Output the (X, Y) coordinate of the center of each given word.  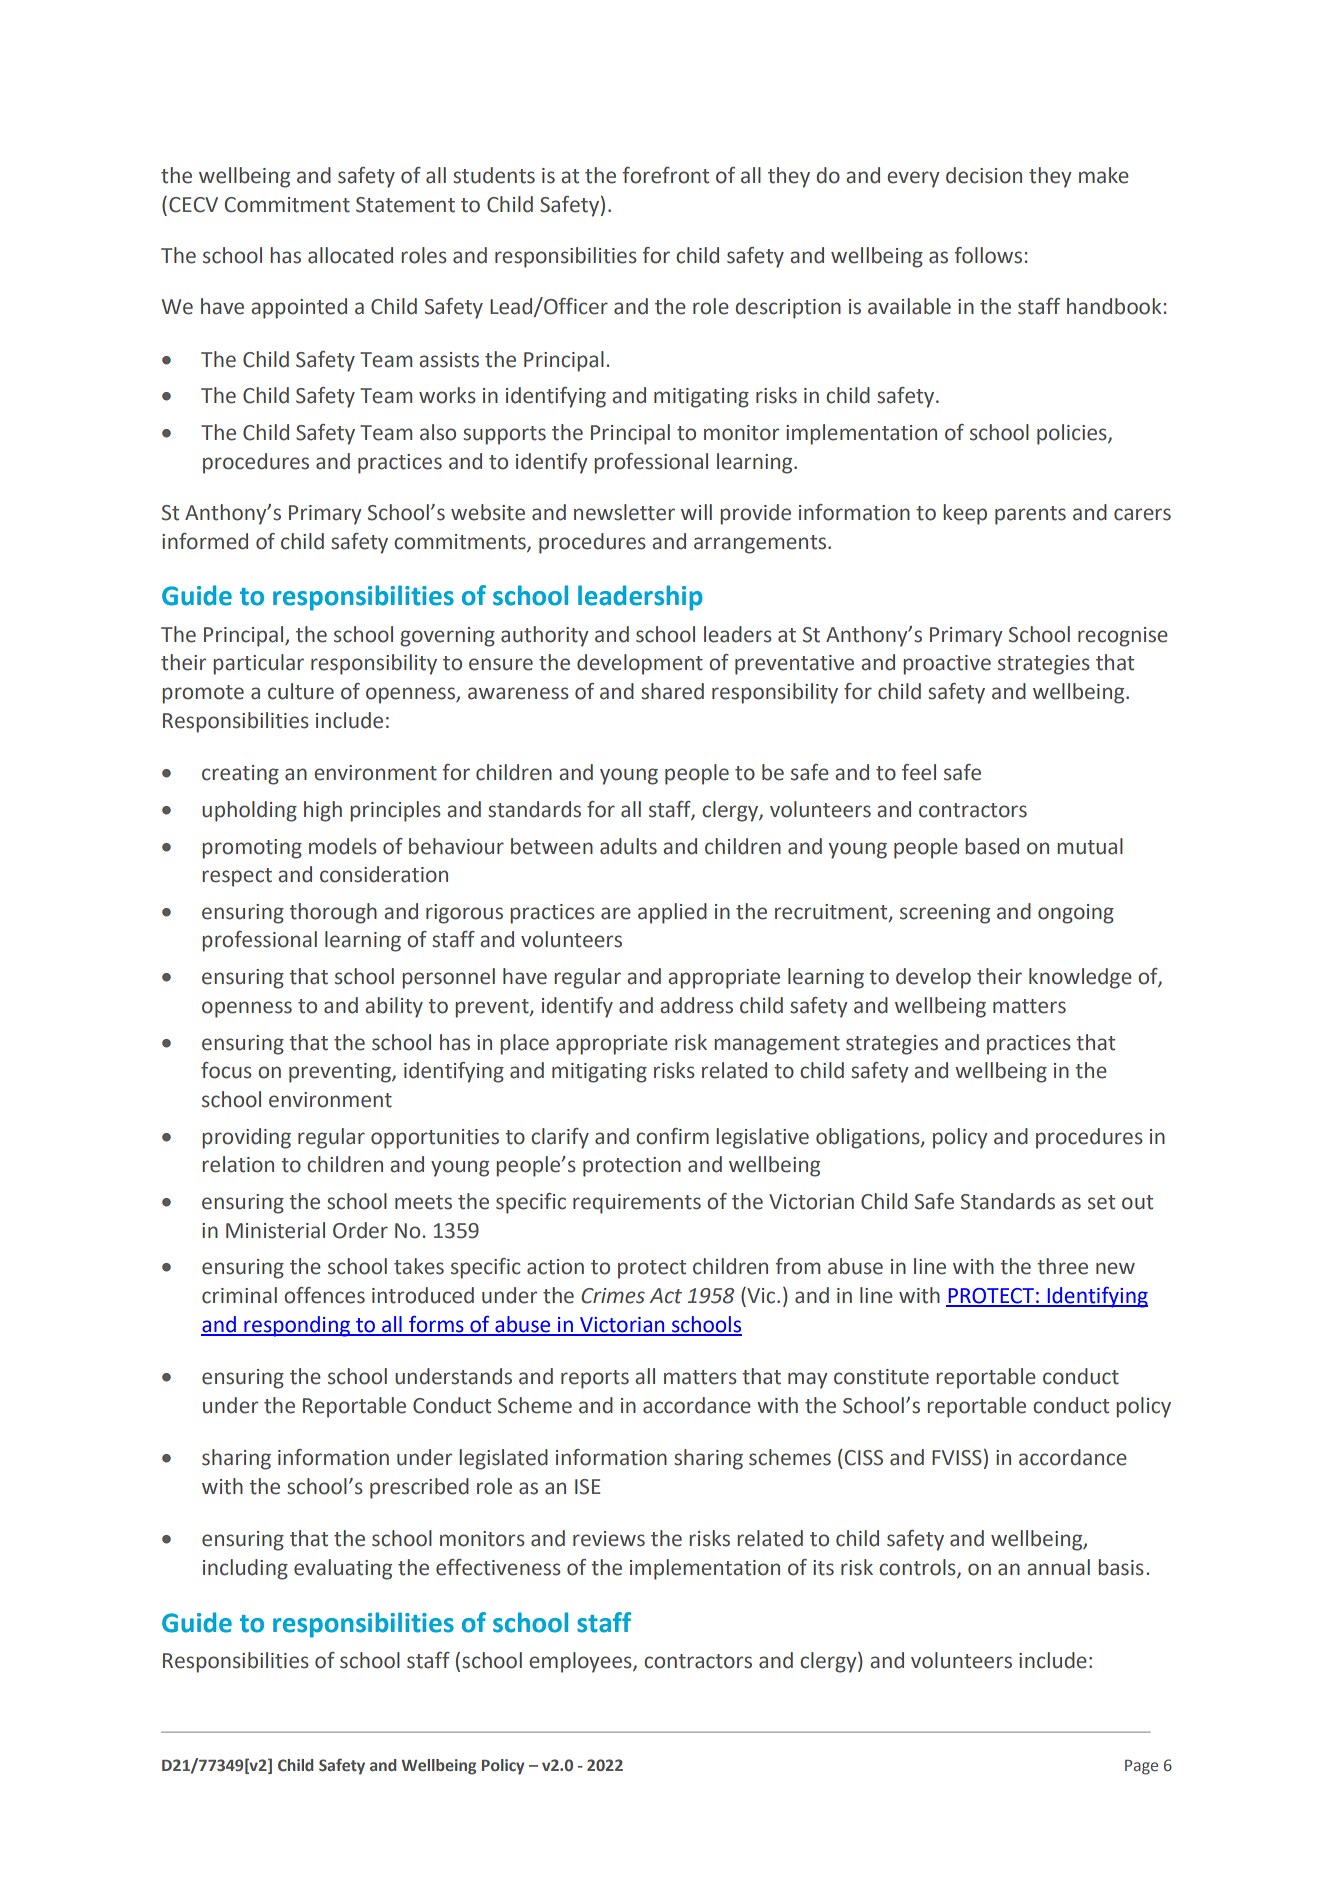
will (696, 512)
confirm (672, 1136)
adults (628, 846)
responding (297, 1326)
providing (246, 1138)
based (992, 846)
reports (595, 1379)
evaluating (343, 1569)
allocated (350, 255)
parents (1030, 515)
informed (205, 541)
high (323, 811)
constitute (881, 1377)
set (1101, 1202)
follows (988, 255)
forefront (666, 175)
